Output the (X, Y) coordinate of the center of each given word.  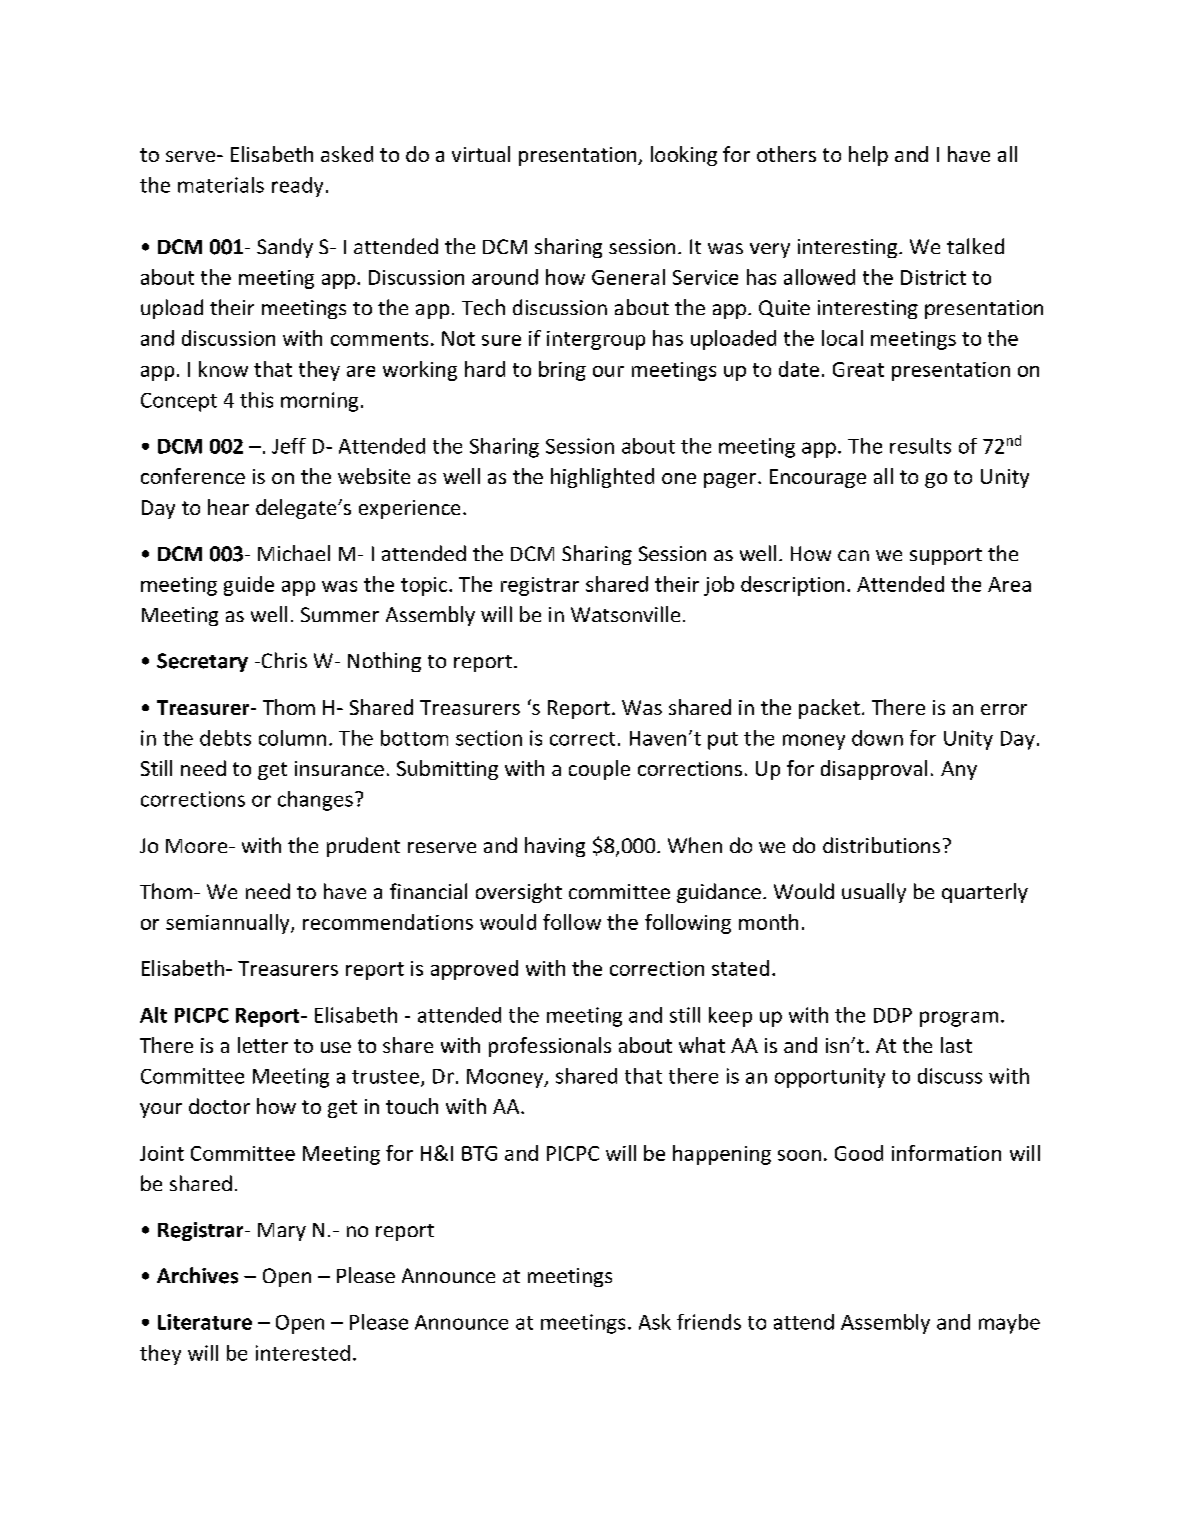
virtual (481, 154)
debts (225, 738)
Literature (205, 1322)
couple (599, 770)
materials (221, 185)
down (877, 738)
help (868, 156)
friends (709, 1322)
